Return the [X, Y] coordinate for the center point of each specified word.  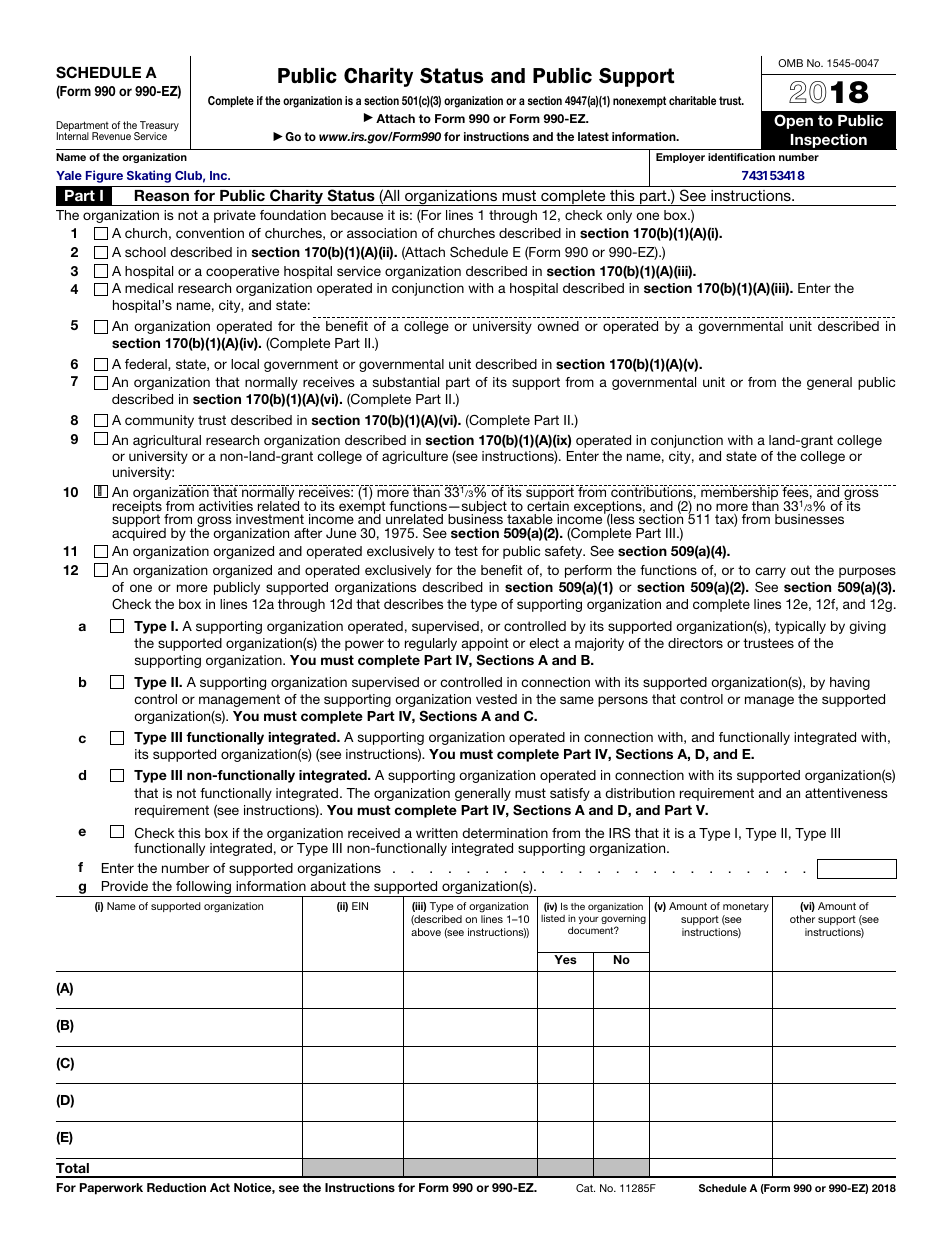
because [357, 215]
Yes [565, 959]
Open [793, 121]
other [802, 919]
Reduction [176, 1187]
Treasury [158, 127]
